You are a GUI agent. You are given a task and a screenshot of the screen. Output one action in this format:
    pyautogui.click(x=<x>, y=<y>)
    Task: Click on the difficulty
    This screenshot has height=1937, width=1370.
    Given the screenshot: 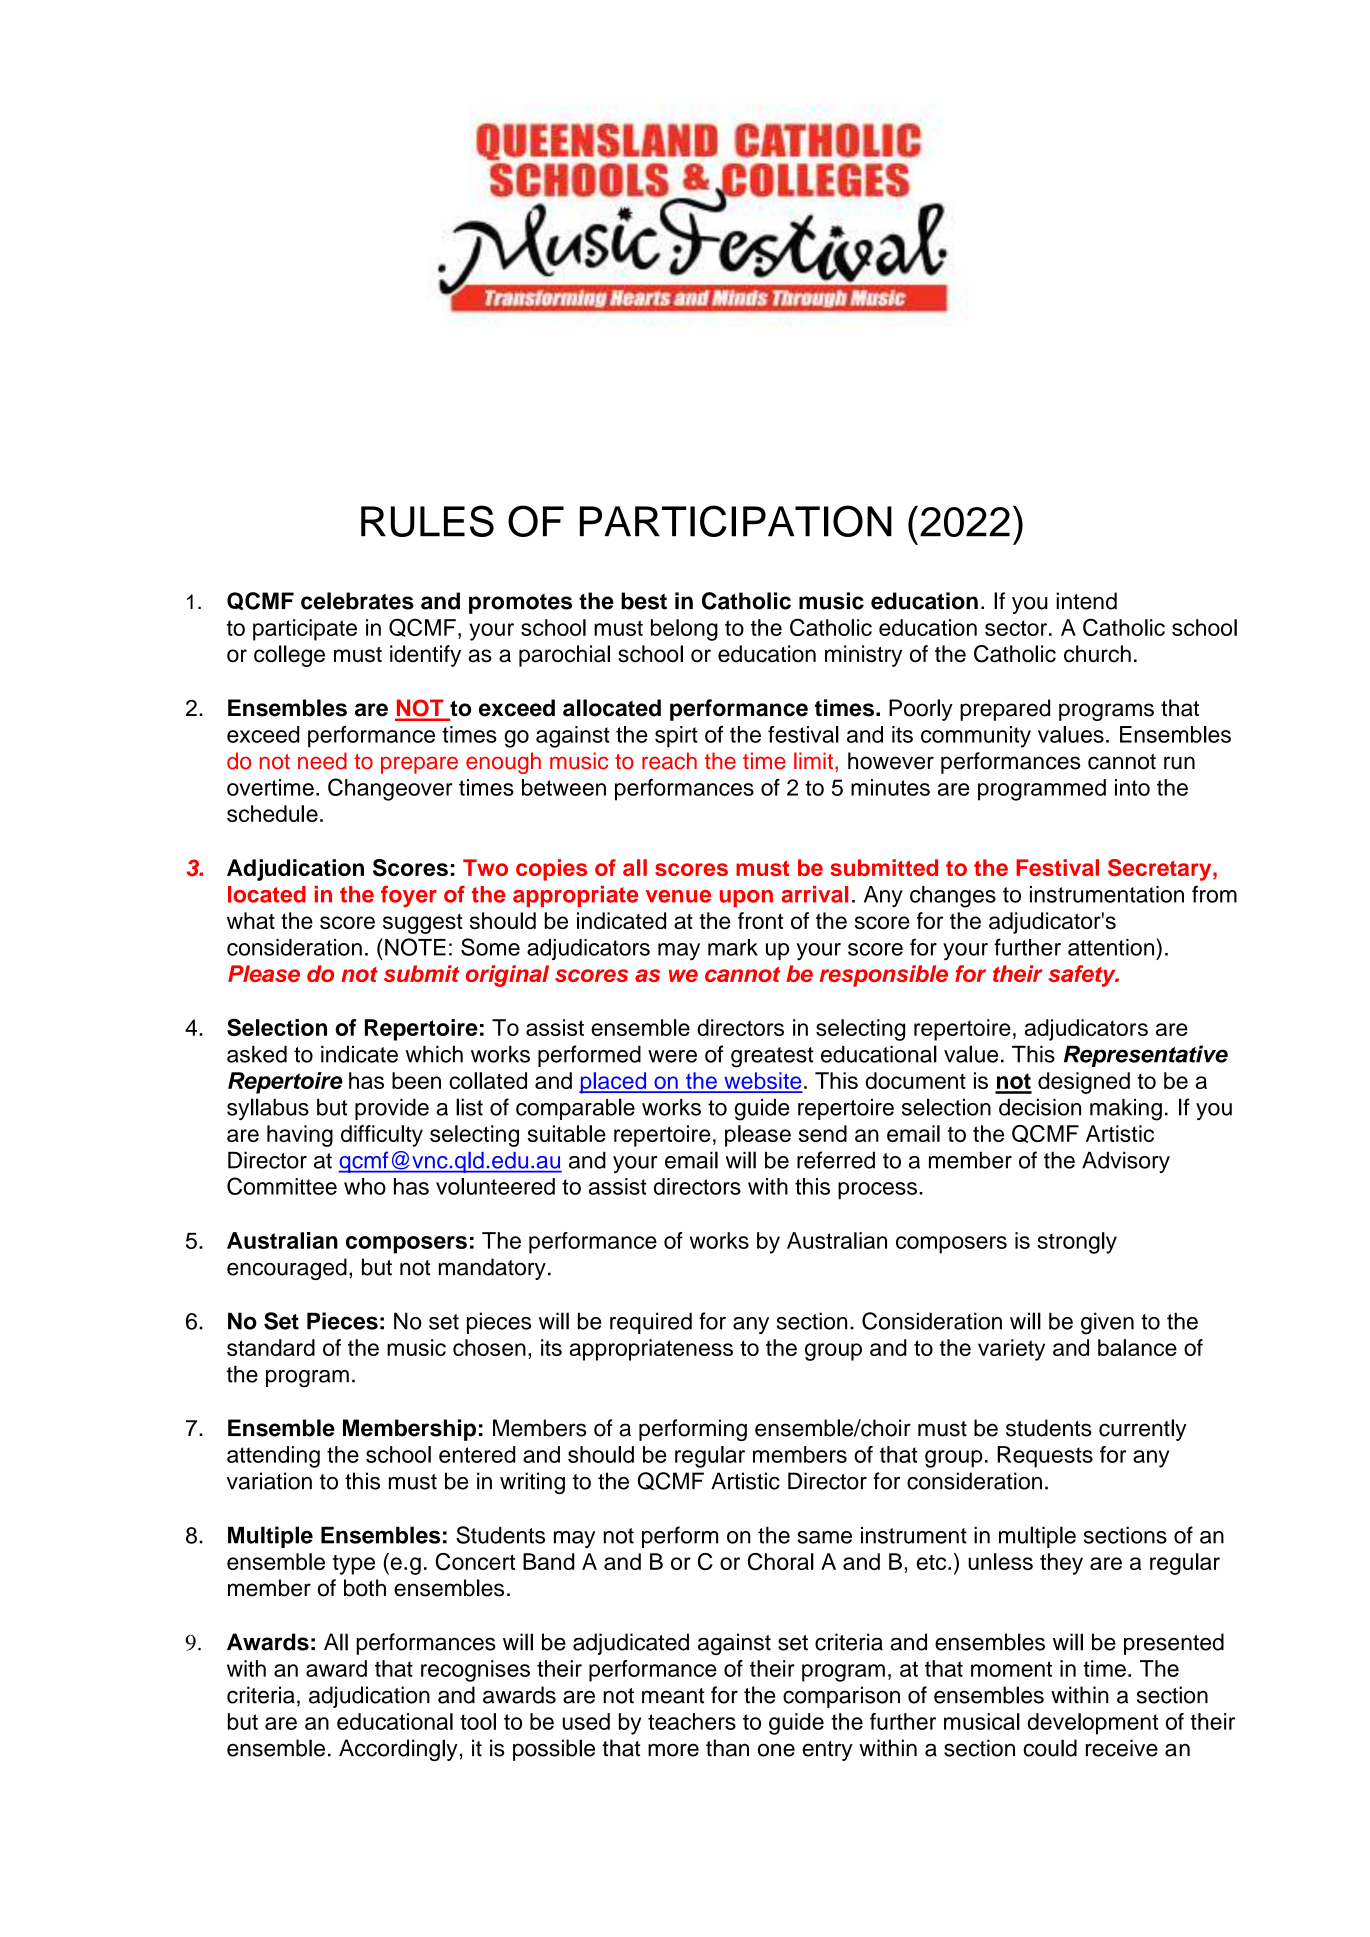 What is the action you would take?
    pyautogui.click(x=382, y=1136)
